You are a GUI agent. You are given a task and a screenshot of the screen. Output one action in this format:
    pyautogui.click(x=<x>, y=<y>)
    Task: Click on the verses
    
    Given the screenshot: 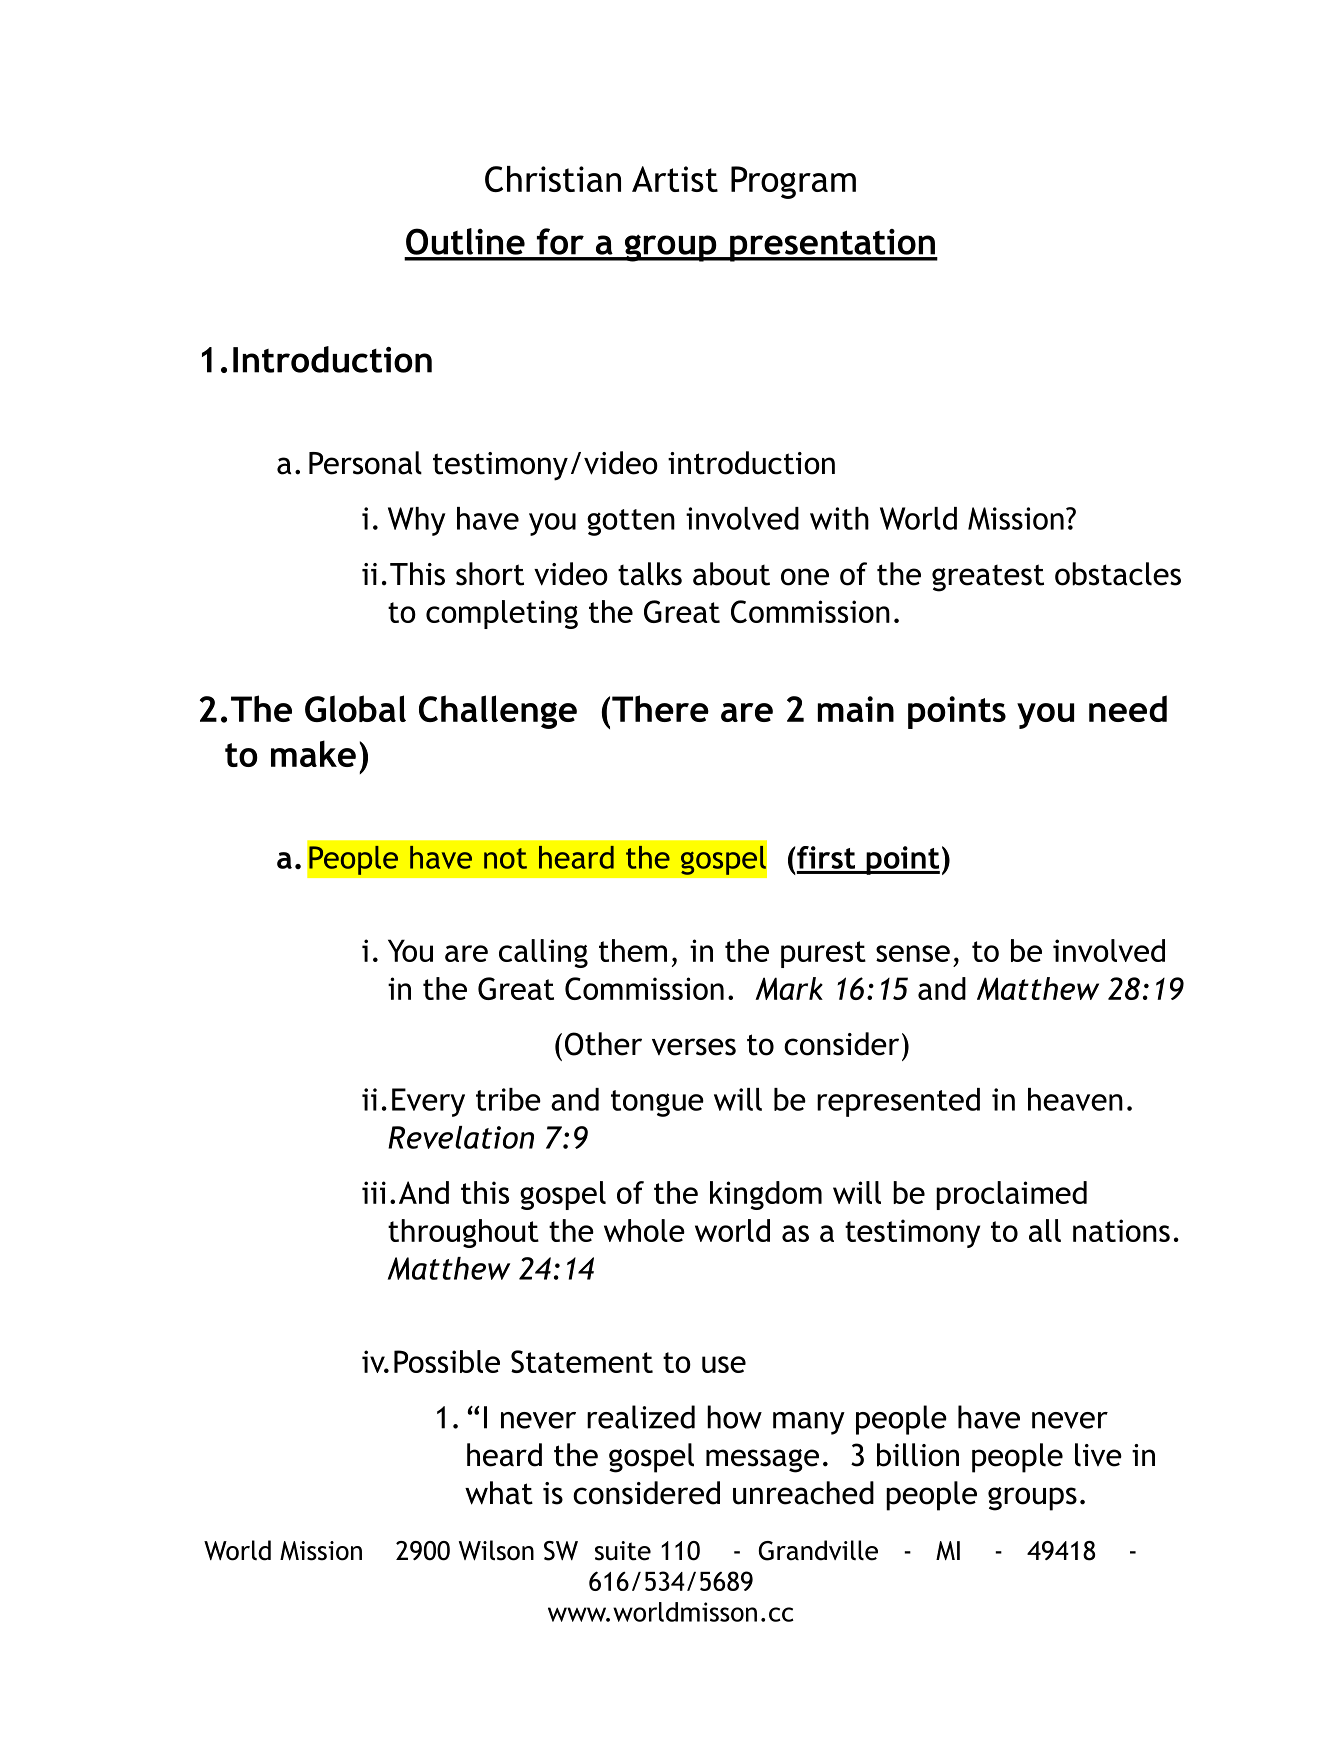 What is the action you would take?
    pyautogui.click(x=694, y=1047)
